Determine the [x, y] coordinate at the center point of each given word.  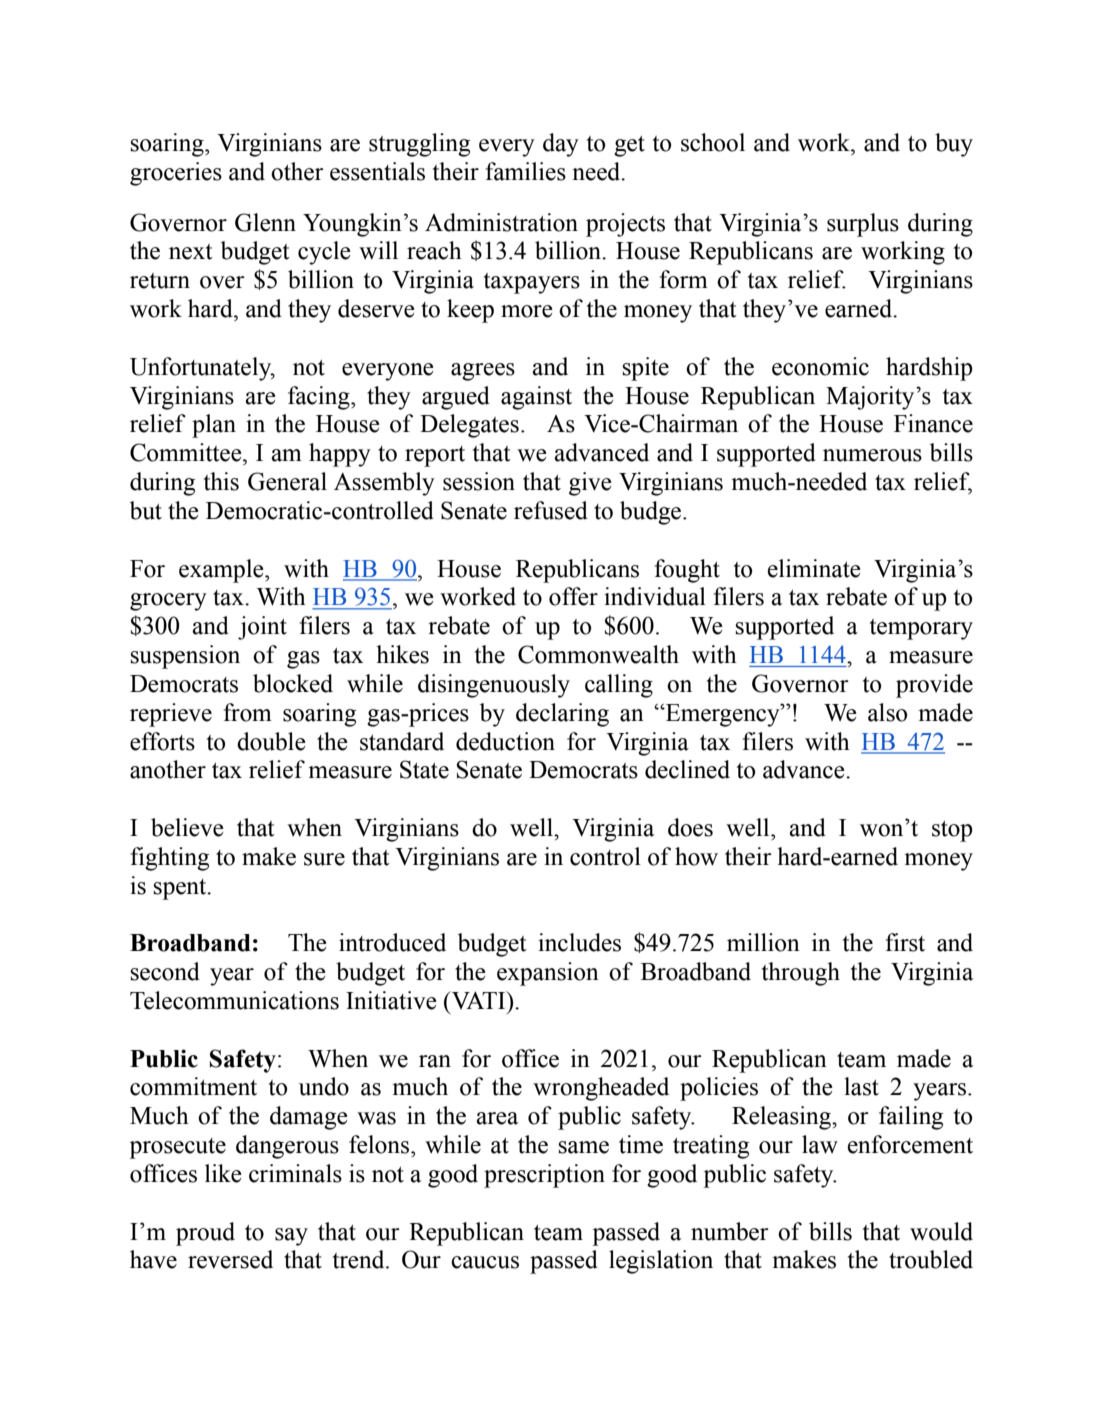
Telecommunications [234, 1000]
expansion [548, 974]
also [887, 712]
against [536, 398]
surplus [863, 225]
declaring [562, 715]
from [248, 712]
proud [205, 1234]
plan [214, 426]
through [801, 974]
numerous [872, 455]
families [526, 171]
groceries [176, 174]
